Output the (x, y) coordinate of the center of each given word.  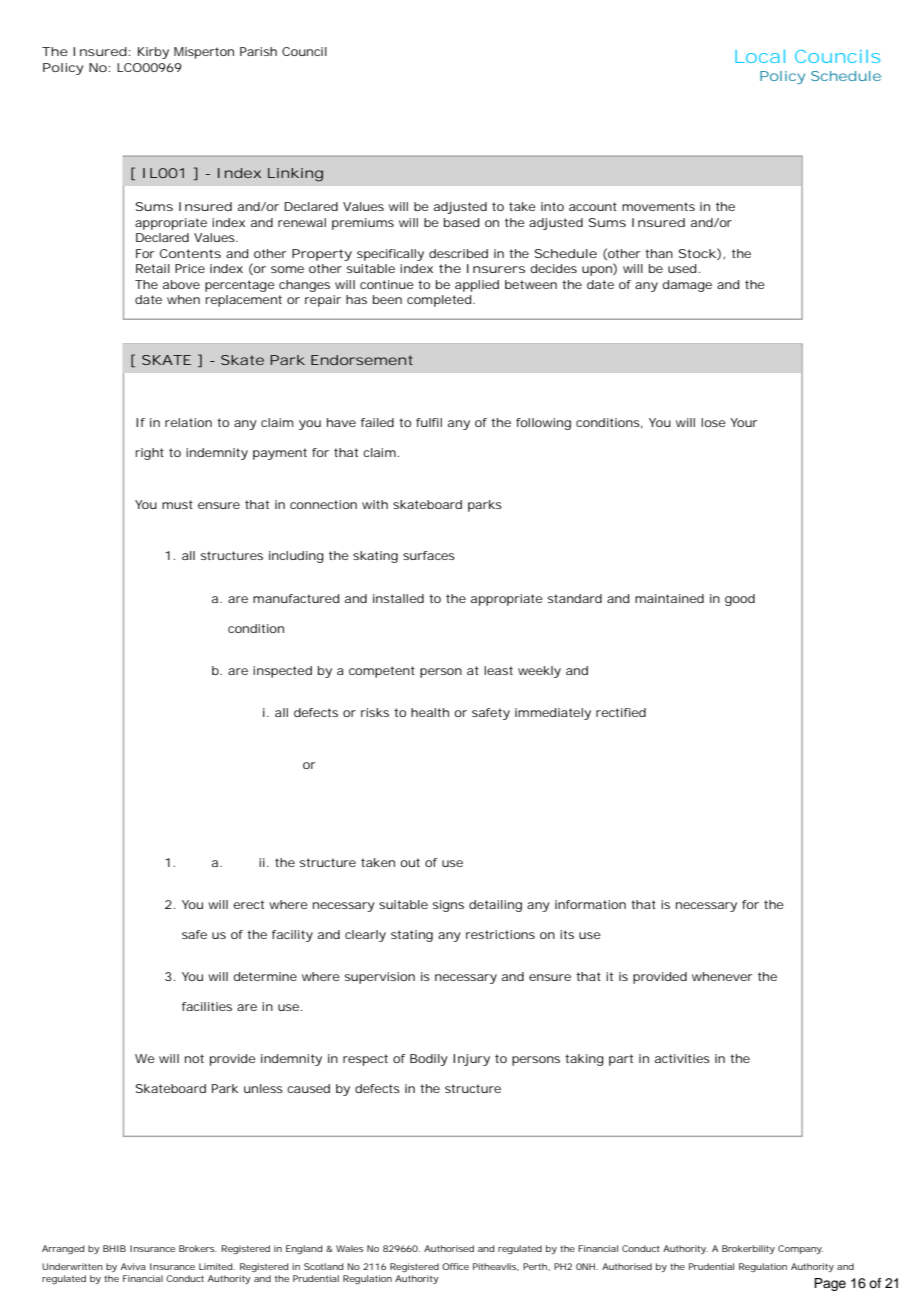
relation (188, 422)
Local (760, 56)
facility (292, 936)
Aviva (133, 1266)
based (461, 222)
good (740, 600)
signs (448, 906)
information (590, 904)
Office (455, 1266)
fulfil (429, 422)
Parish (258, 51)
